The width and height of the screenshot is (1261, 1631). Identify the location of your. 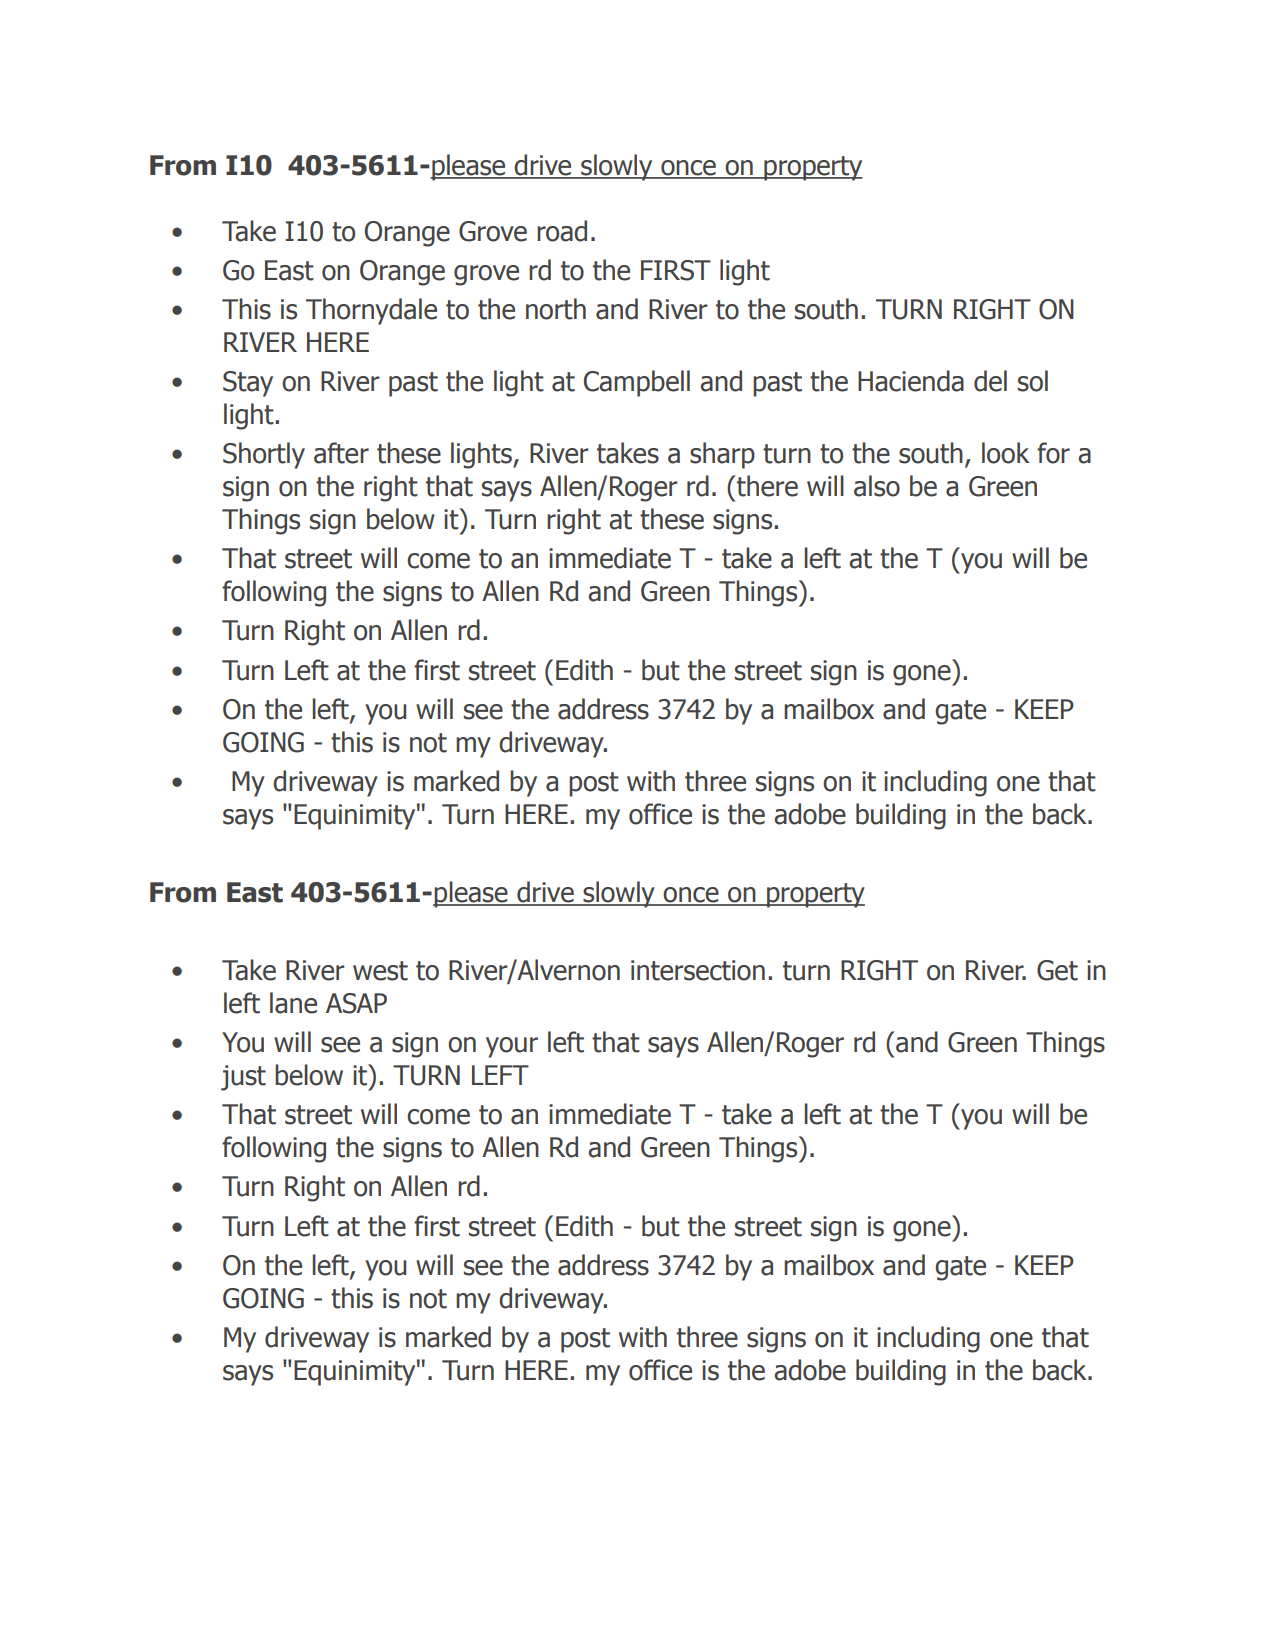
(512, 1047).
